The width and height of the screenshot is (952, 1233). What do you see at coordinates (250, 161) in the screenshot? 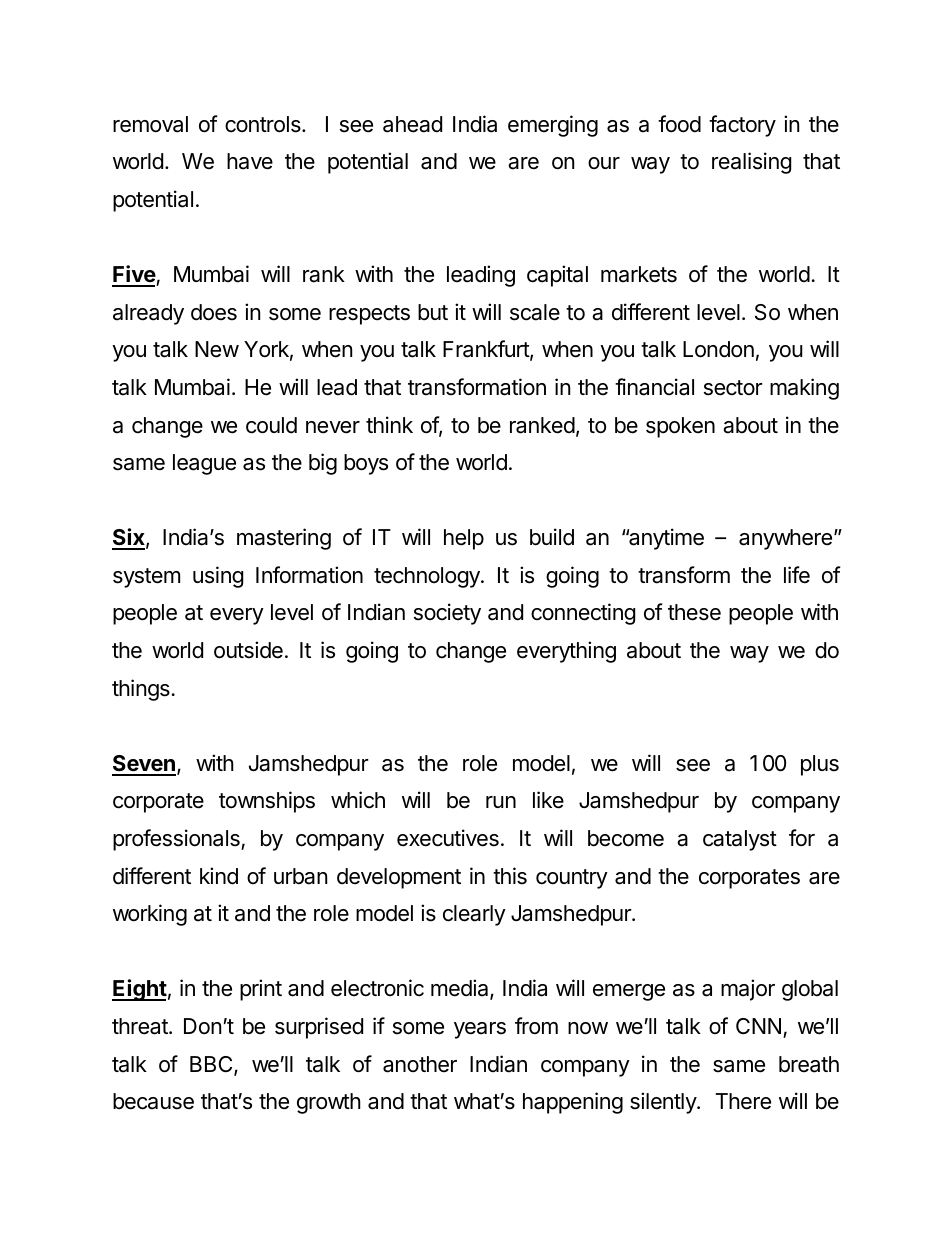
I see `have` at bounding box center [250, 161].
